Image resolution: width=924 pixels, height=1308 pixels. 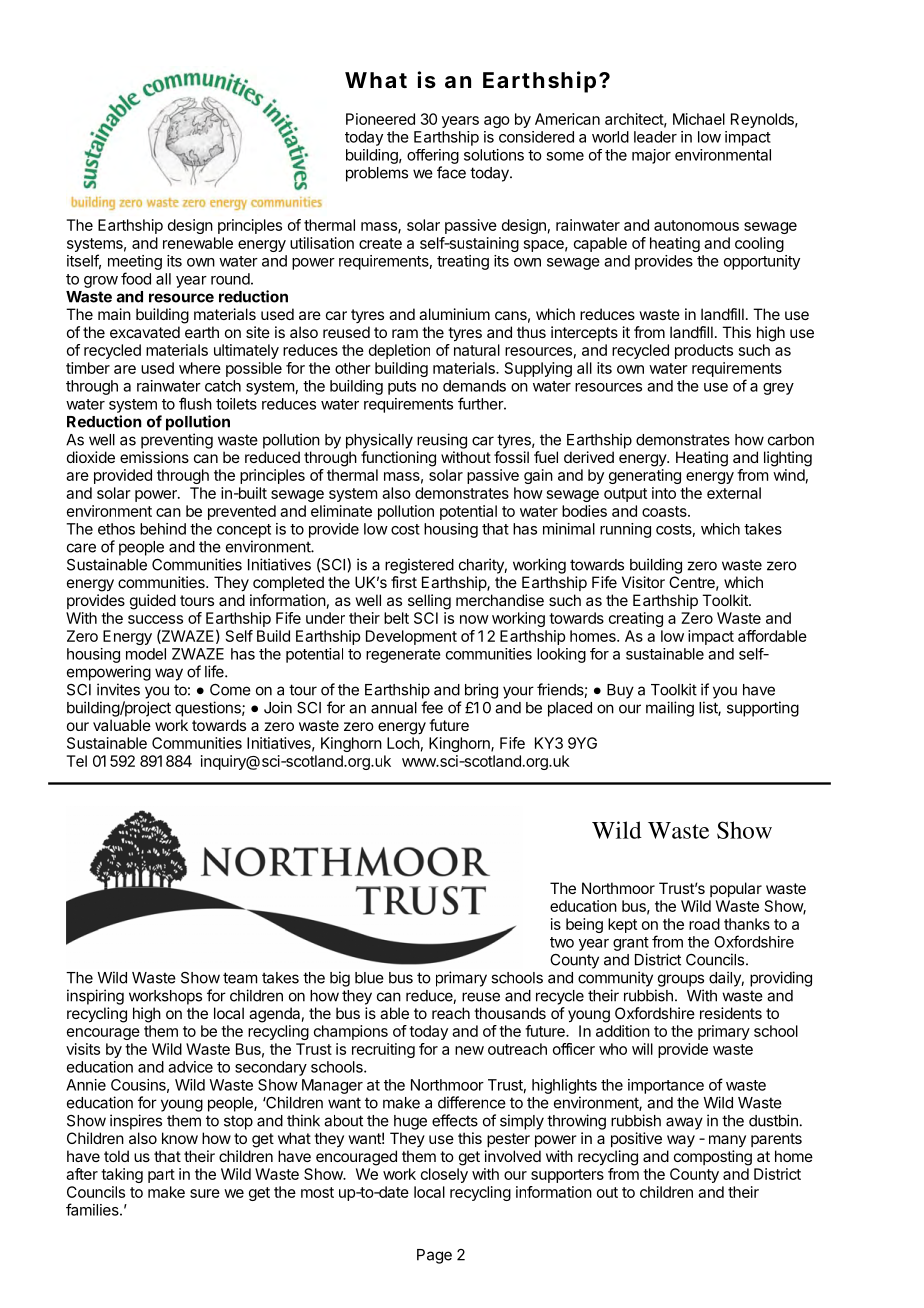 I want to click on team, so click(x=240, y=978).
